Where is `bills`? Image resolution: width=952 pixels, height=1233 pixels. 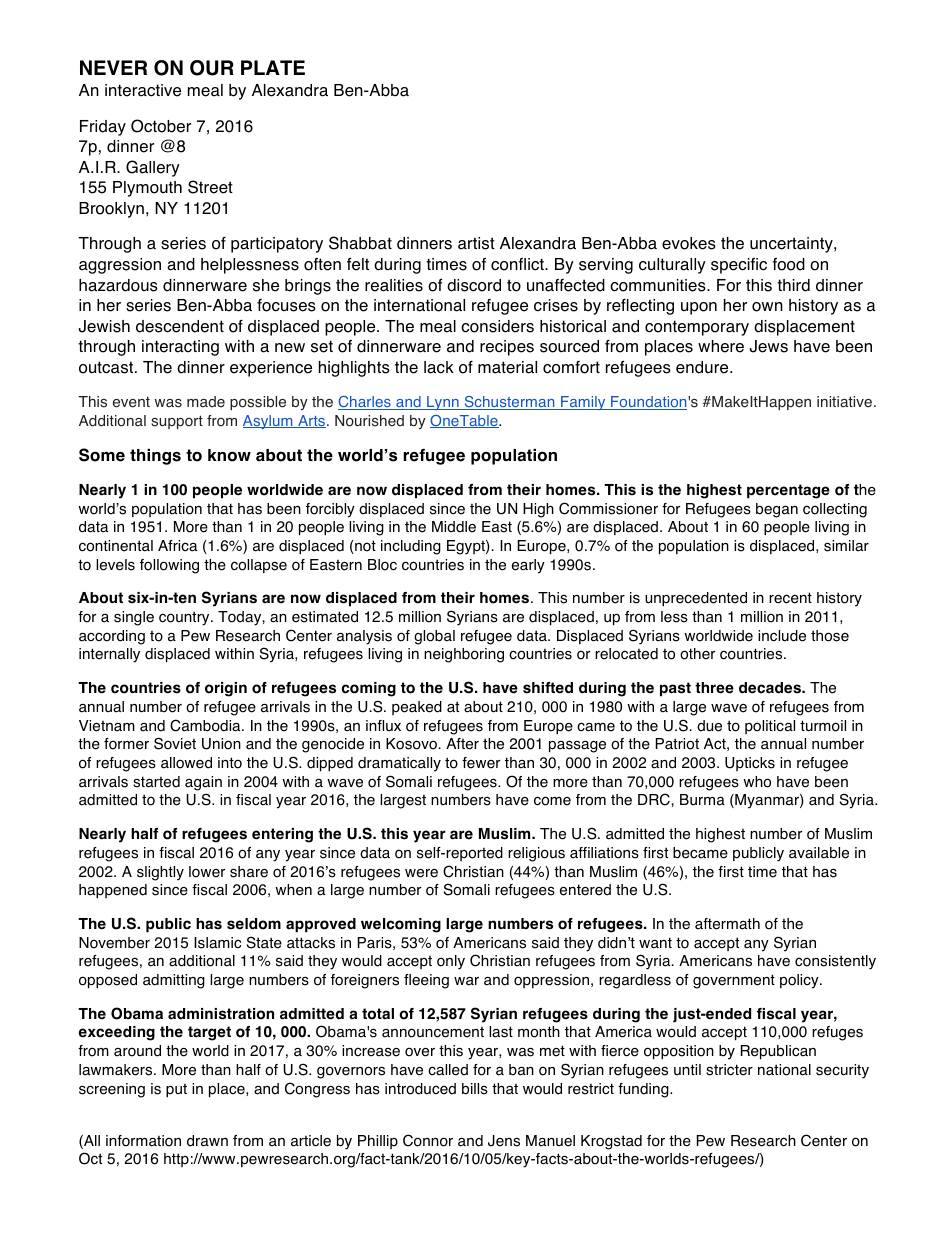
bills is located at coordinates (475, 1089).
